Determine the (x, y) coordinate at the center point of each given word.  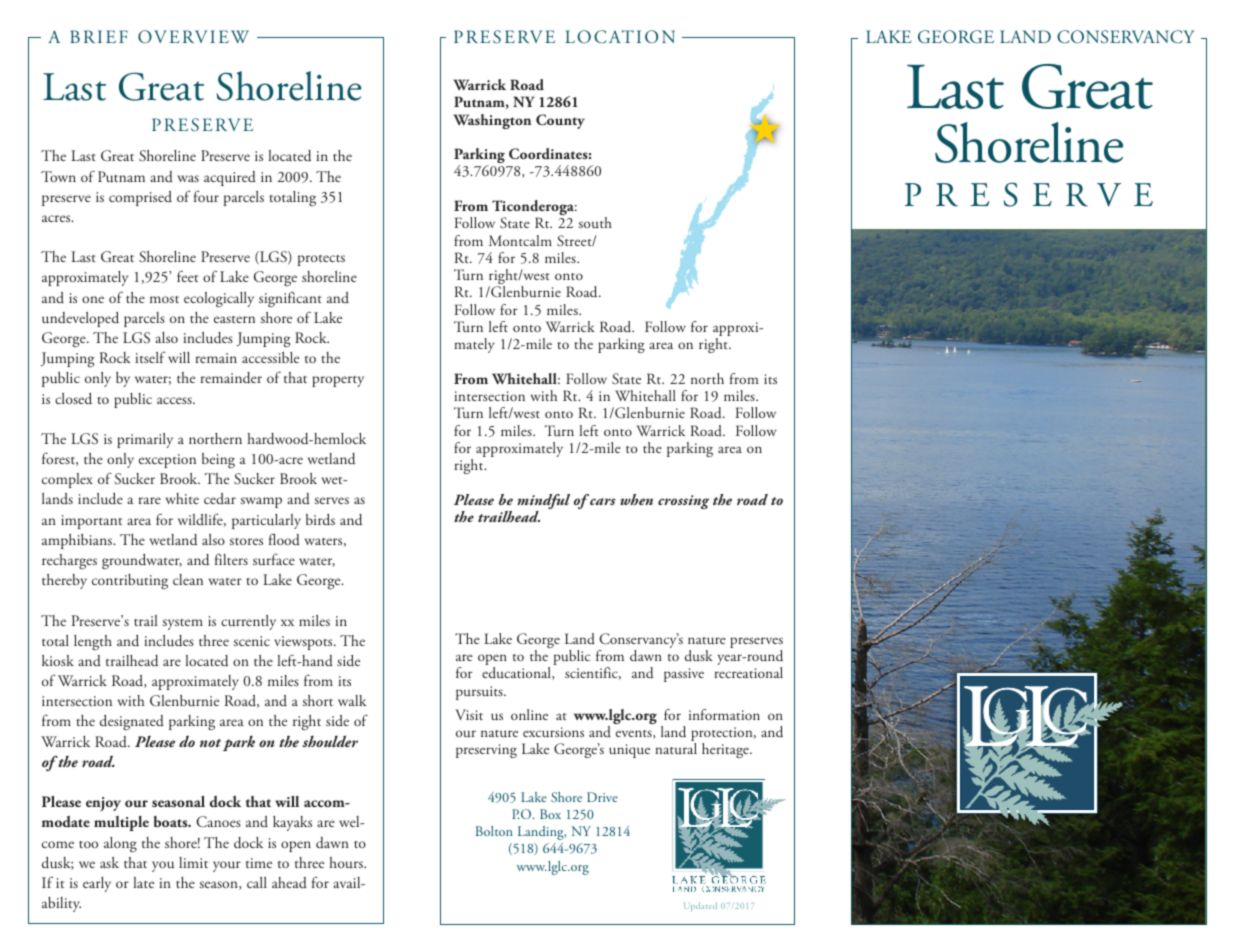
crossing (683, 502)
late (143, 882)
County (560, 121)
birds (320, 520)
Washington (492, 121)
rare (149, 500)
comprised (140, 198)
